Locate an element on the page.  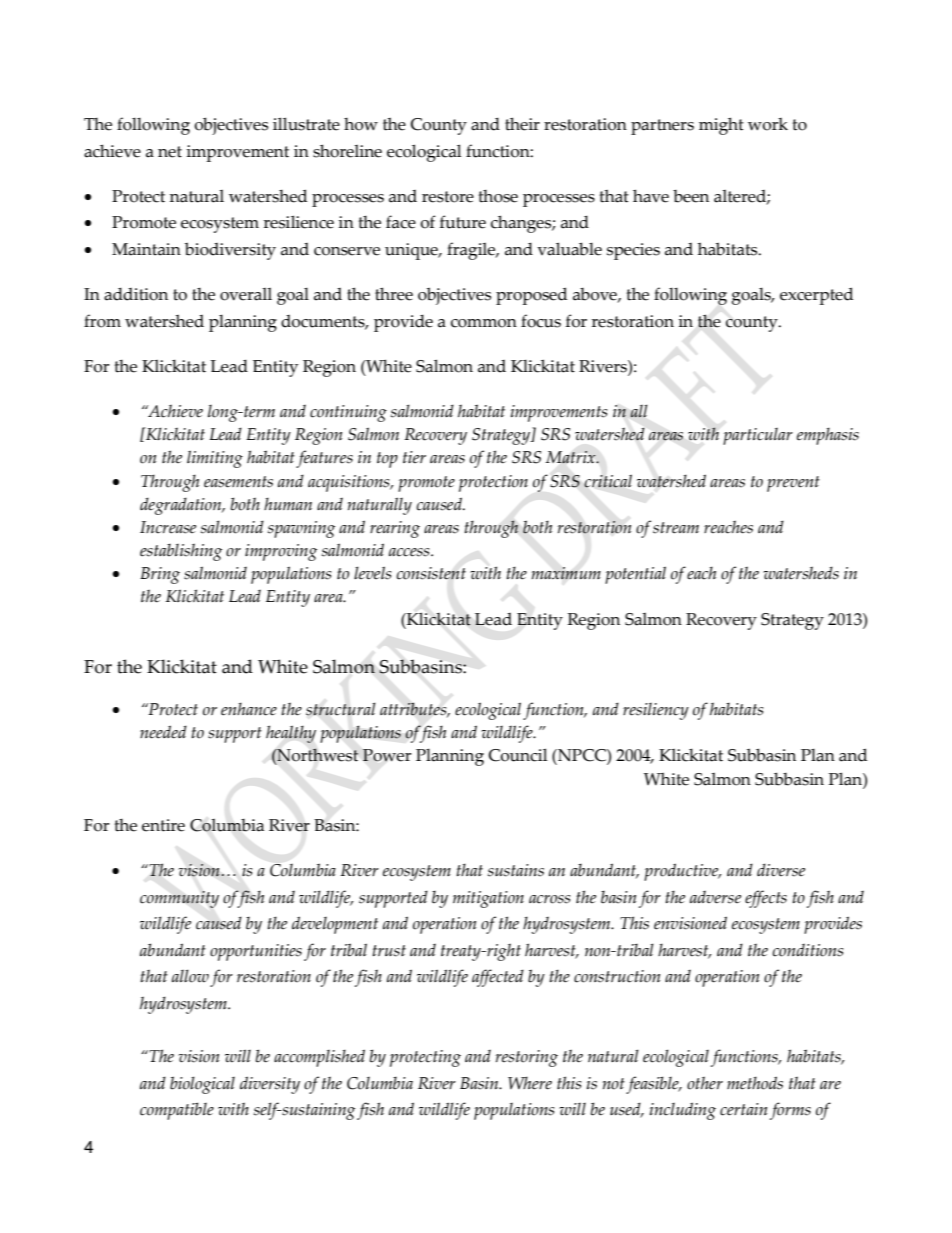
potential is located at coordinates (635, 575).
